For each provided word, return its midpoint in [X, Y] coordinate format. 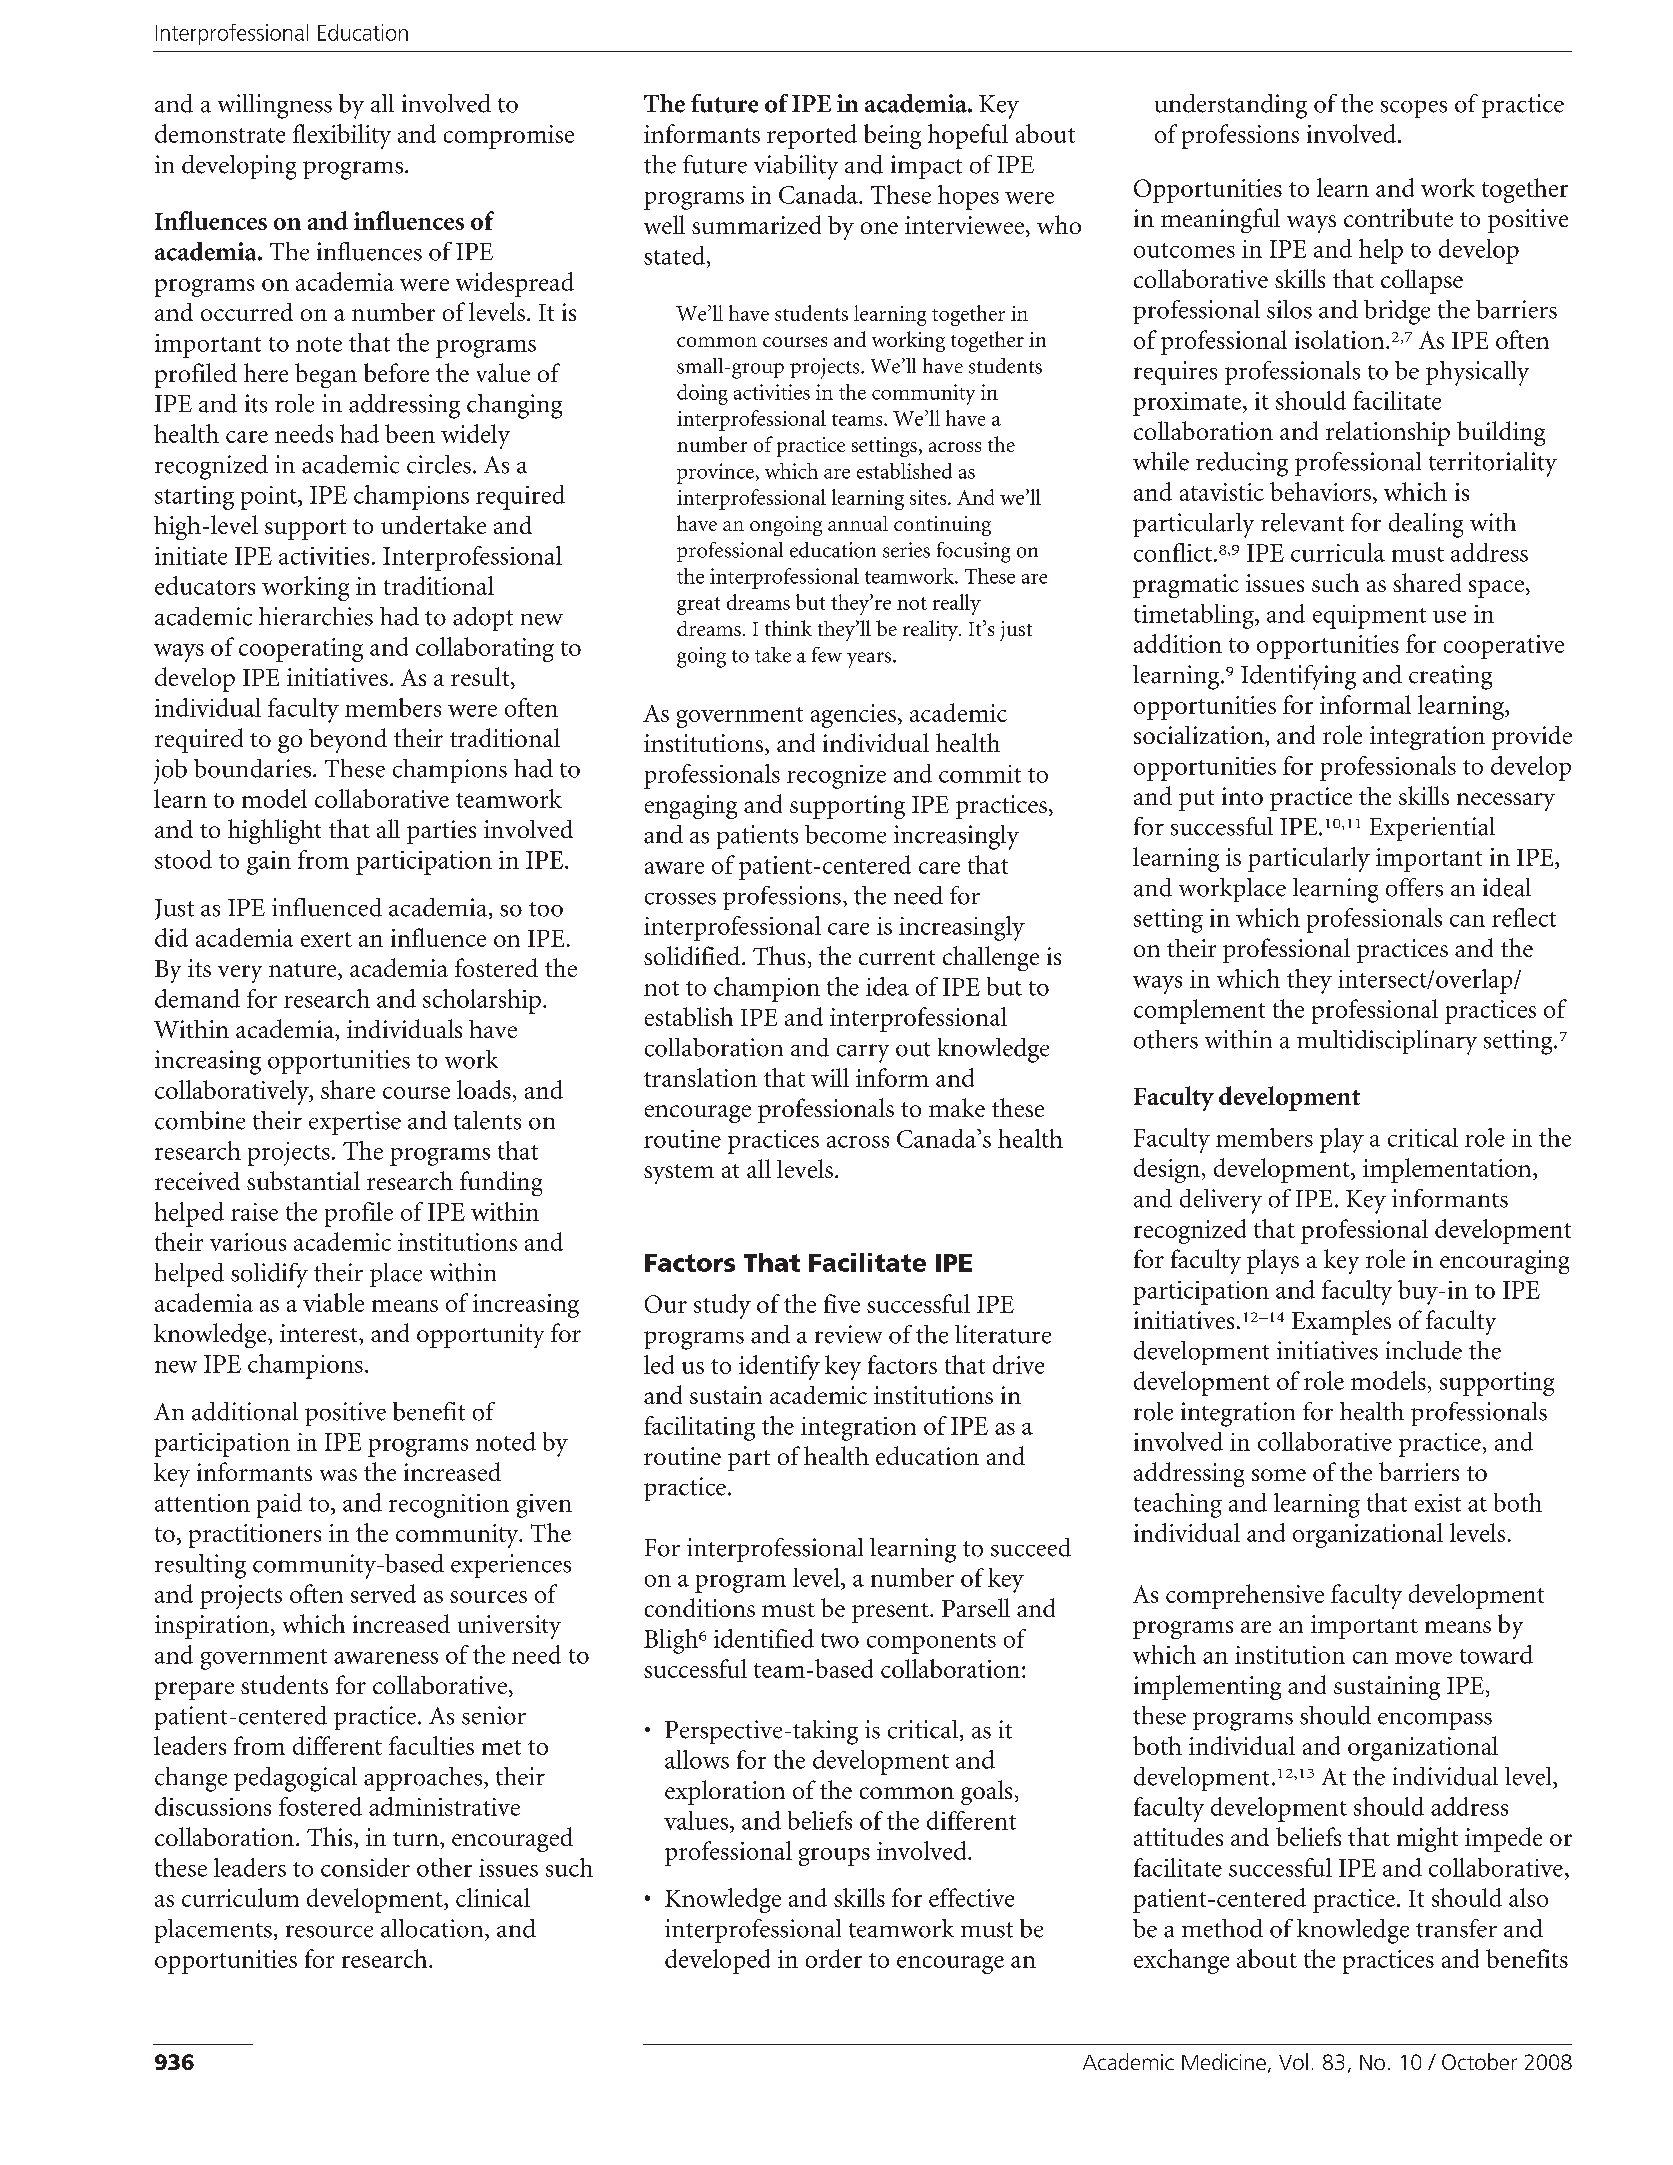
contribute [1398, 217]
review [848, 1334]
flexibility [342, 136]
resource [329, 1931]
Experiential [1432, 829]
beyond [348, 740]
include [1424, 1350]
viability [796, 167]
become [845, 834]
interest [320, 1333]
